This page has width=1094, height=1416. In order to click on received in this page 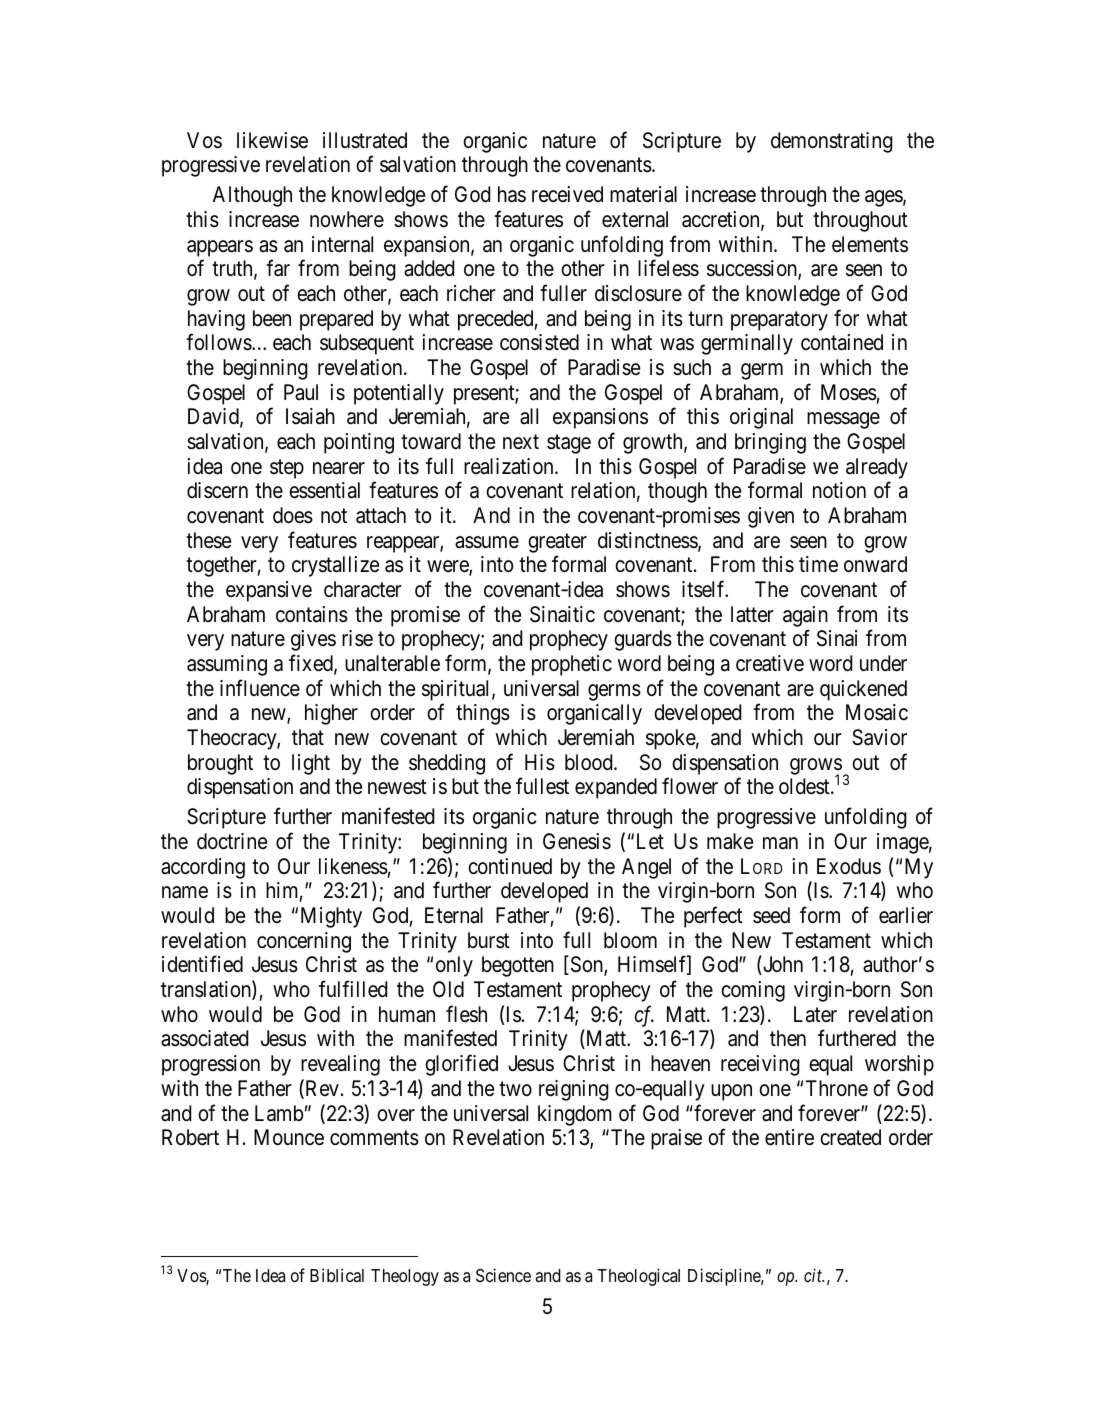, I will do `click(567, 194)`.
